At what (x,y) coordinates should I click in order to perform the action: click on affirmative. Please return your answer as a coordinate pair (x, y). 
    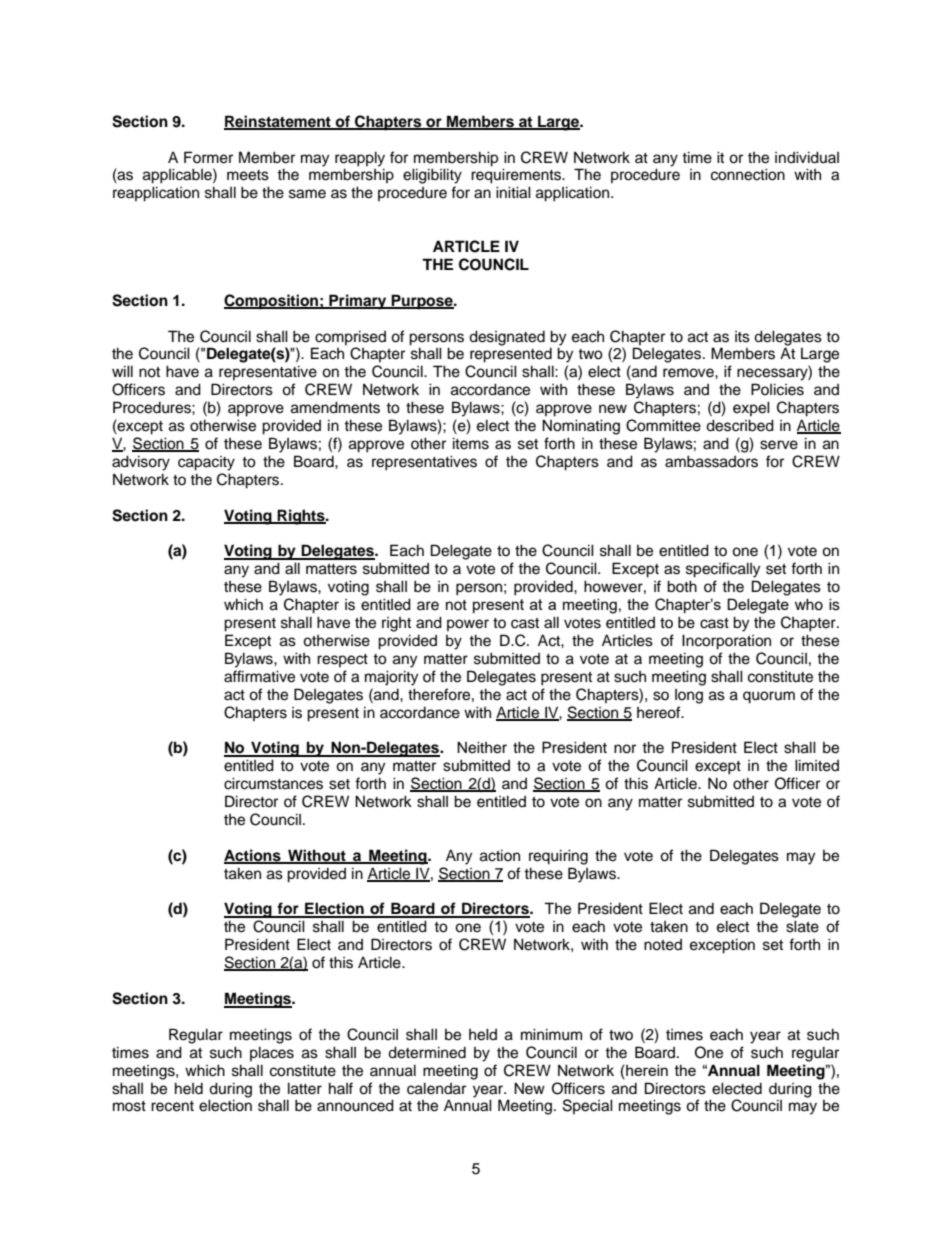
    Looking at the image, I should click on (259, 676).
